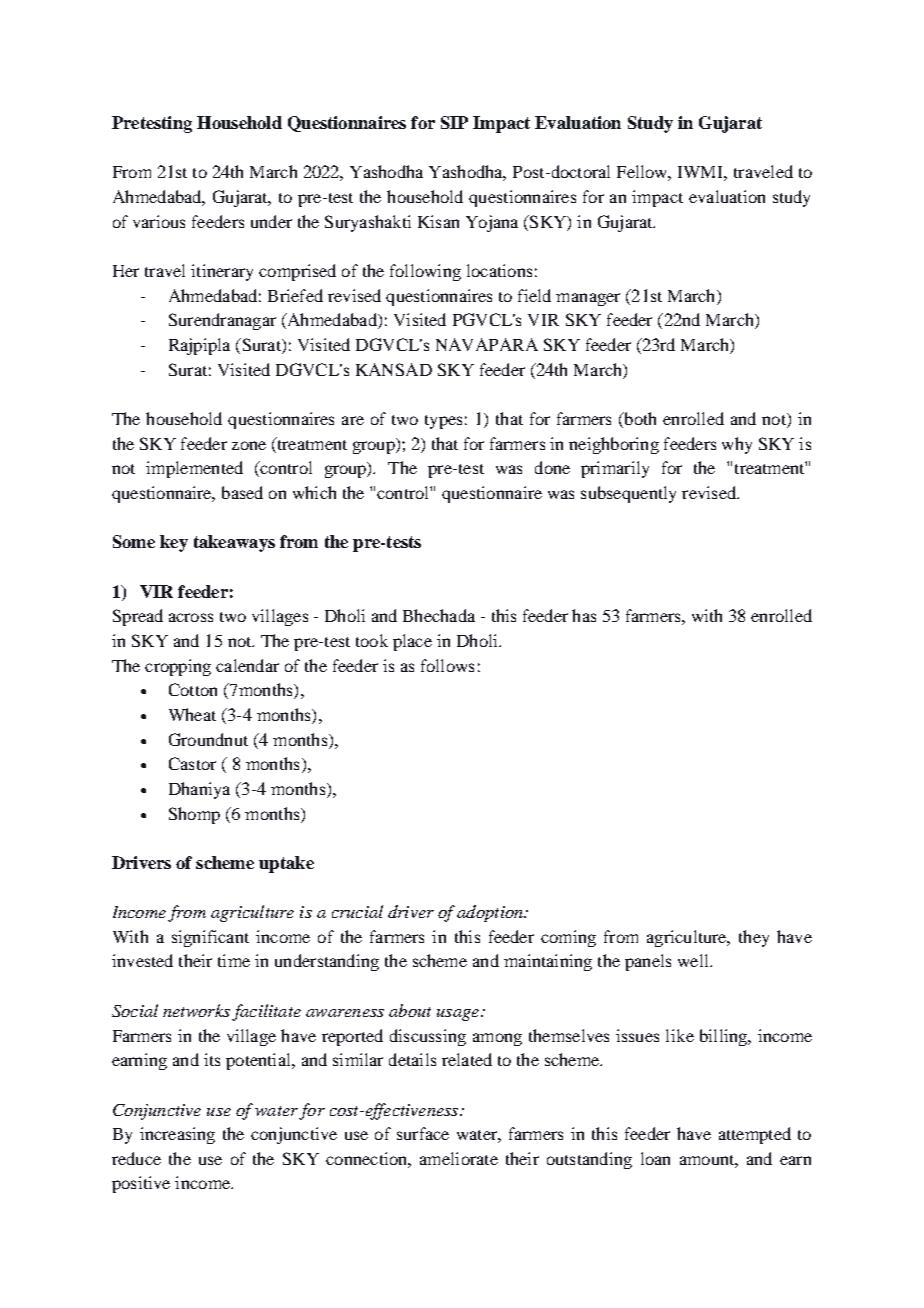 The width and height of the page is (924, 1308). I want to click on follows, so click(447, 665).
